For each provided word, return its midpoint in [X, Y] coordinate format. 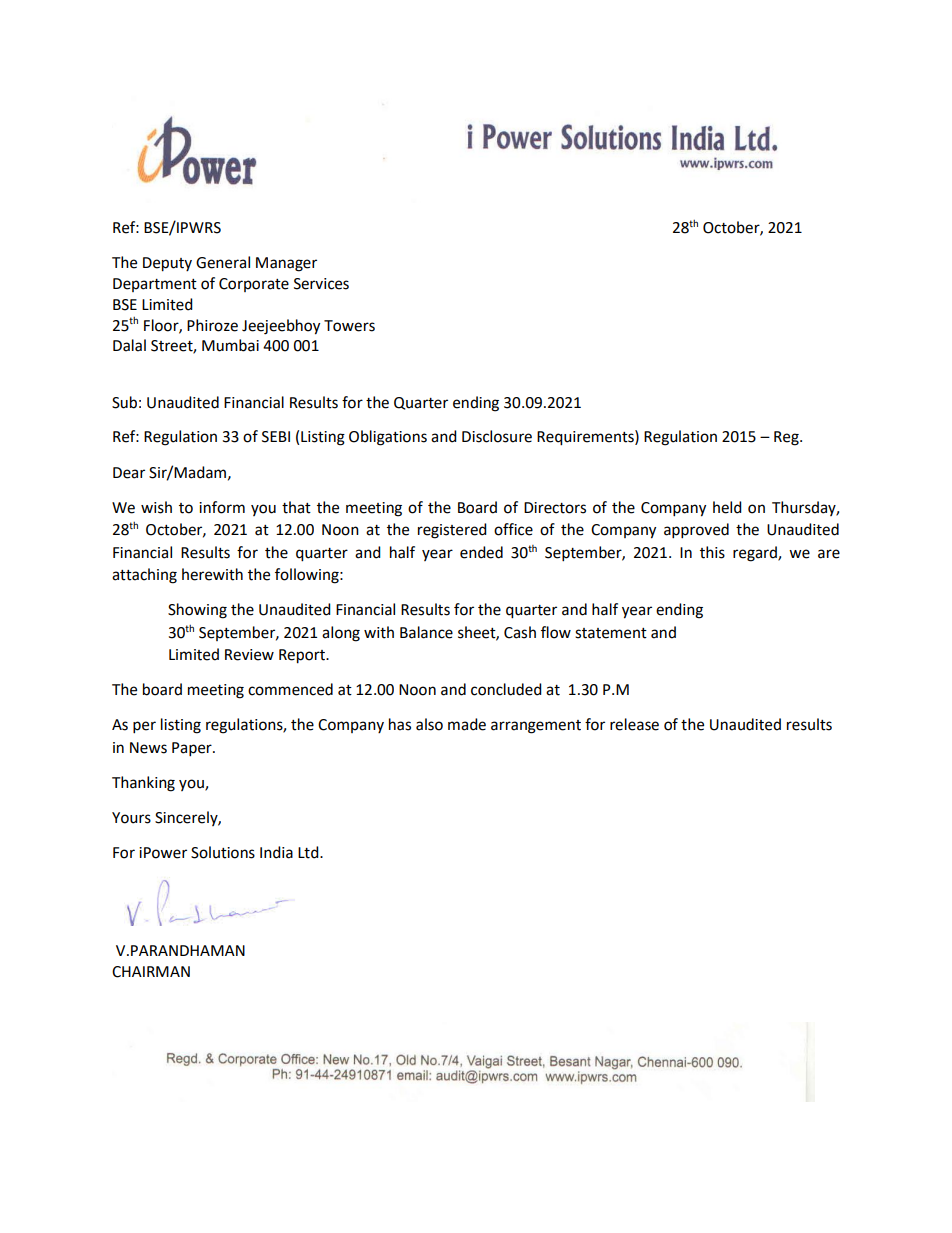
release [634, 724]
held [727, 507]
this [712, 552]
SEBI [276, 437]
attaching [144, 576]
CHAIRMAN [151, 972]
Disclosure [497, 436]
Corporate [254, 285]
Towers [349, 326]
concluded [506, 689]
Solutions [223, 852]
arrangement [536, 727]
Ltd [309, 852]
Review [249, 655]
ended [481, 552]
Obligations [388, 438]
